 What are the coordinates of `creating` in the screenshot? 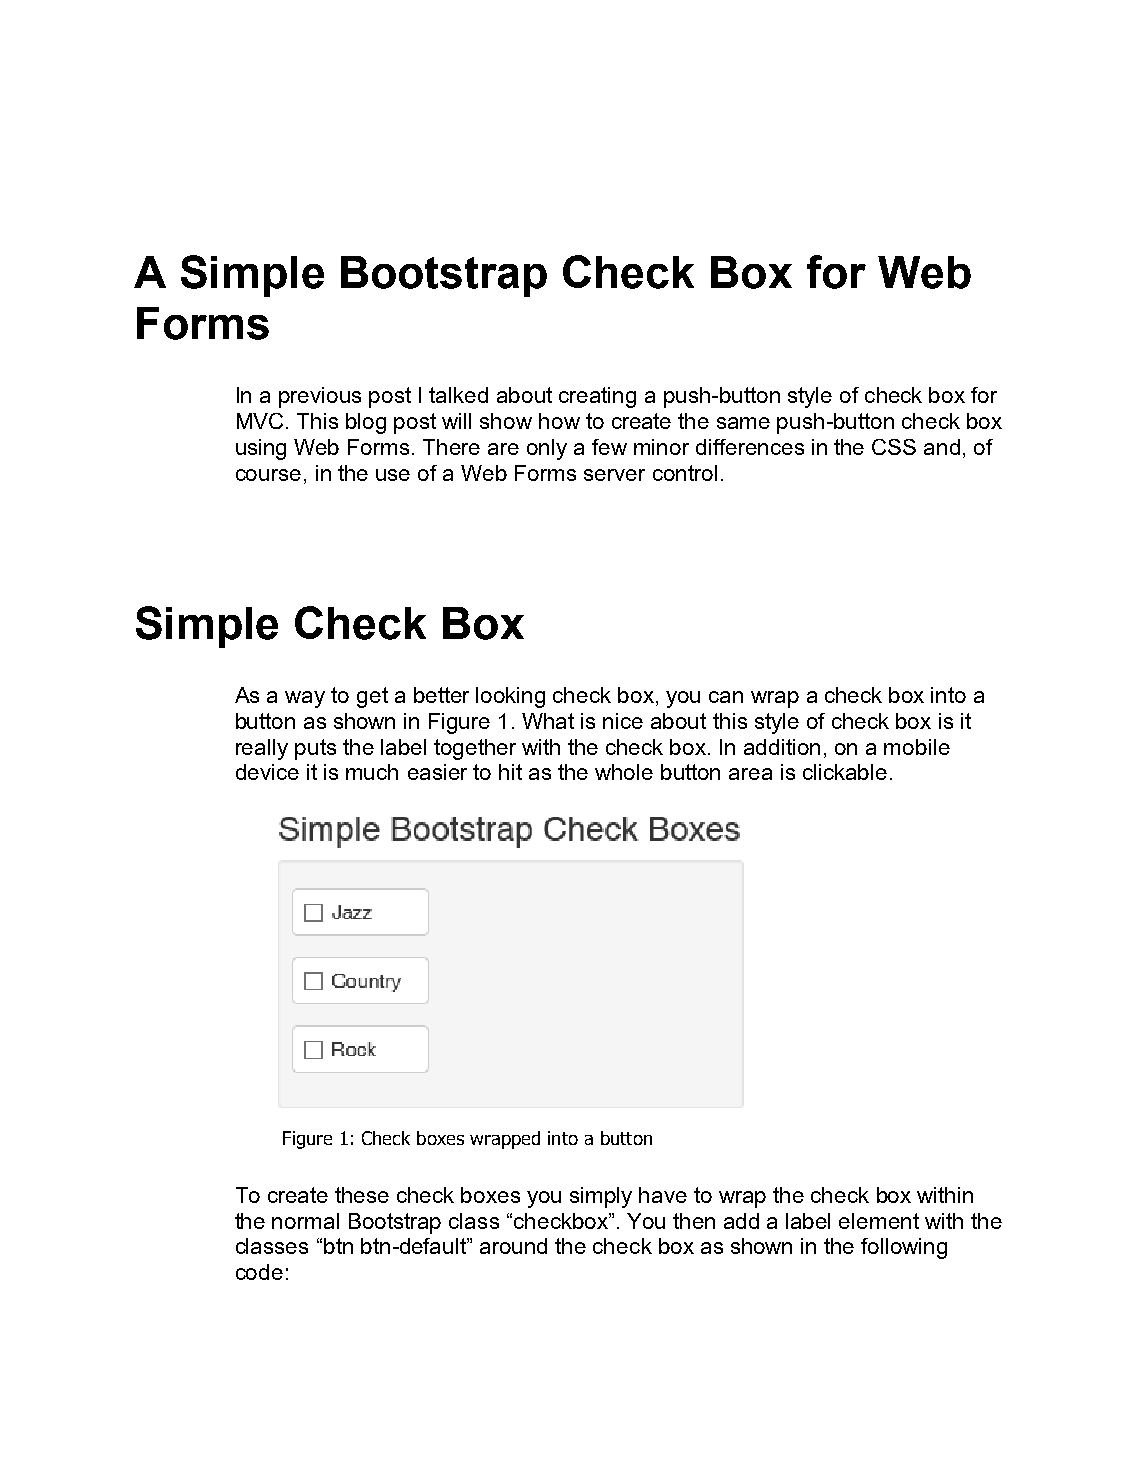 It's located at (597, 397).
